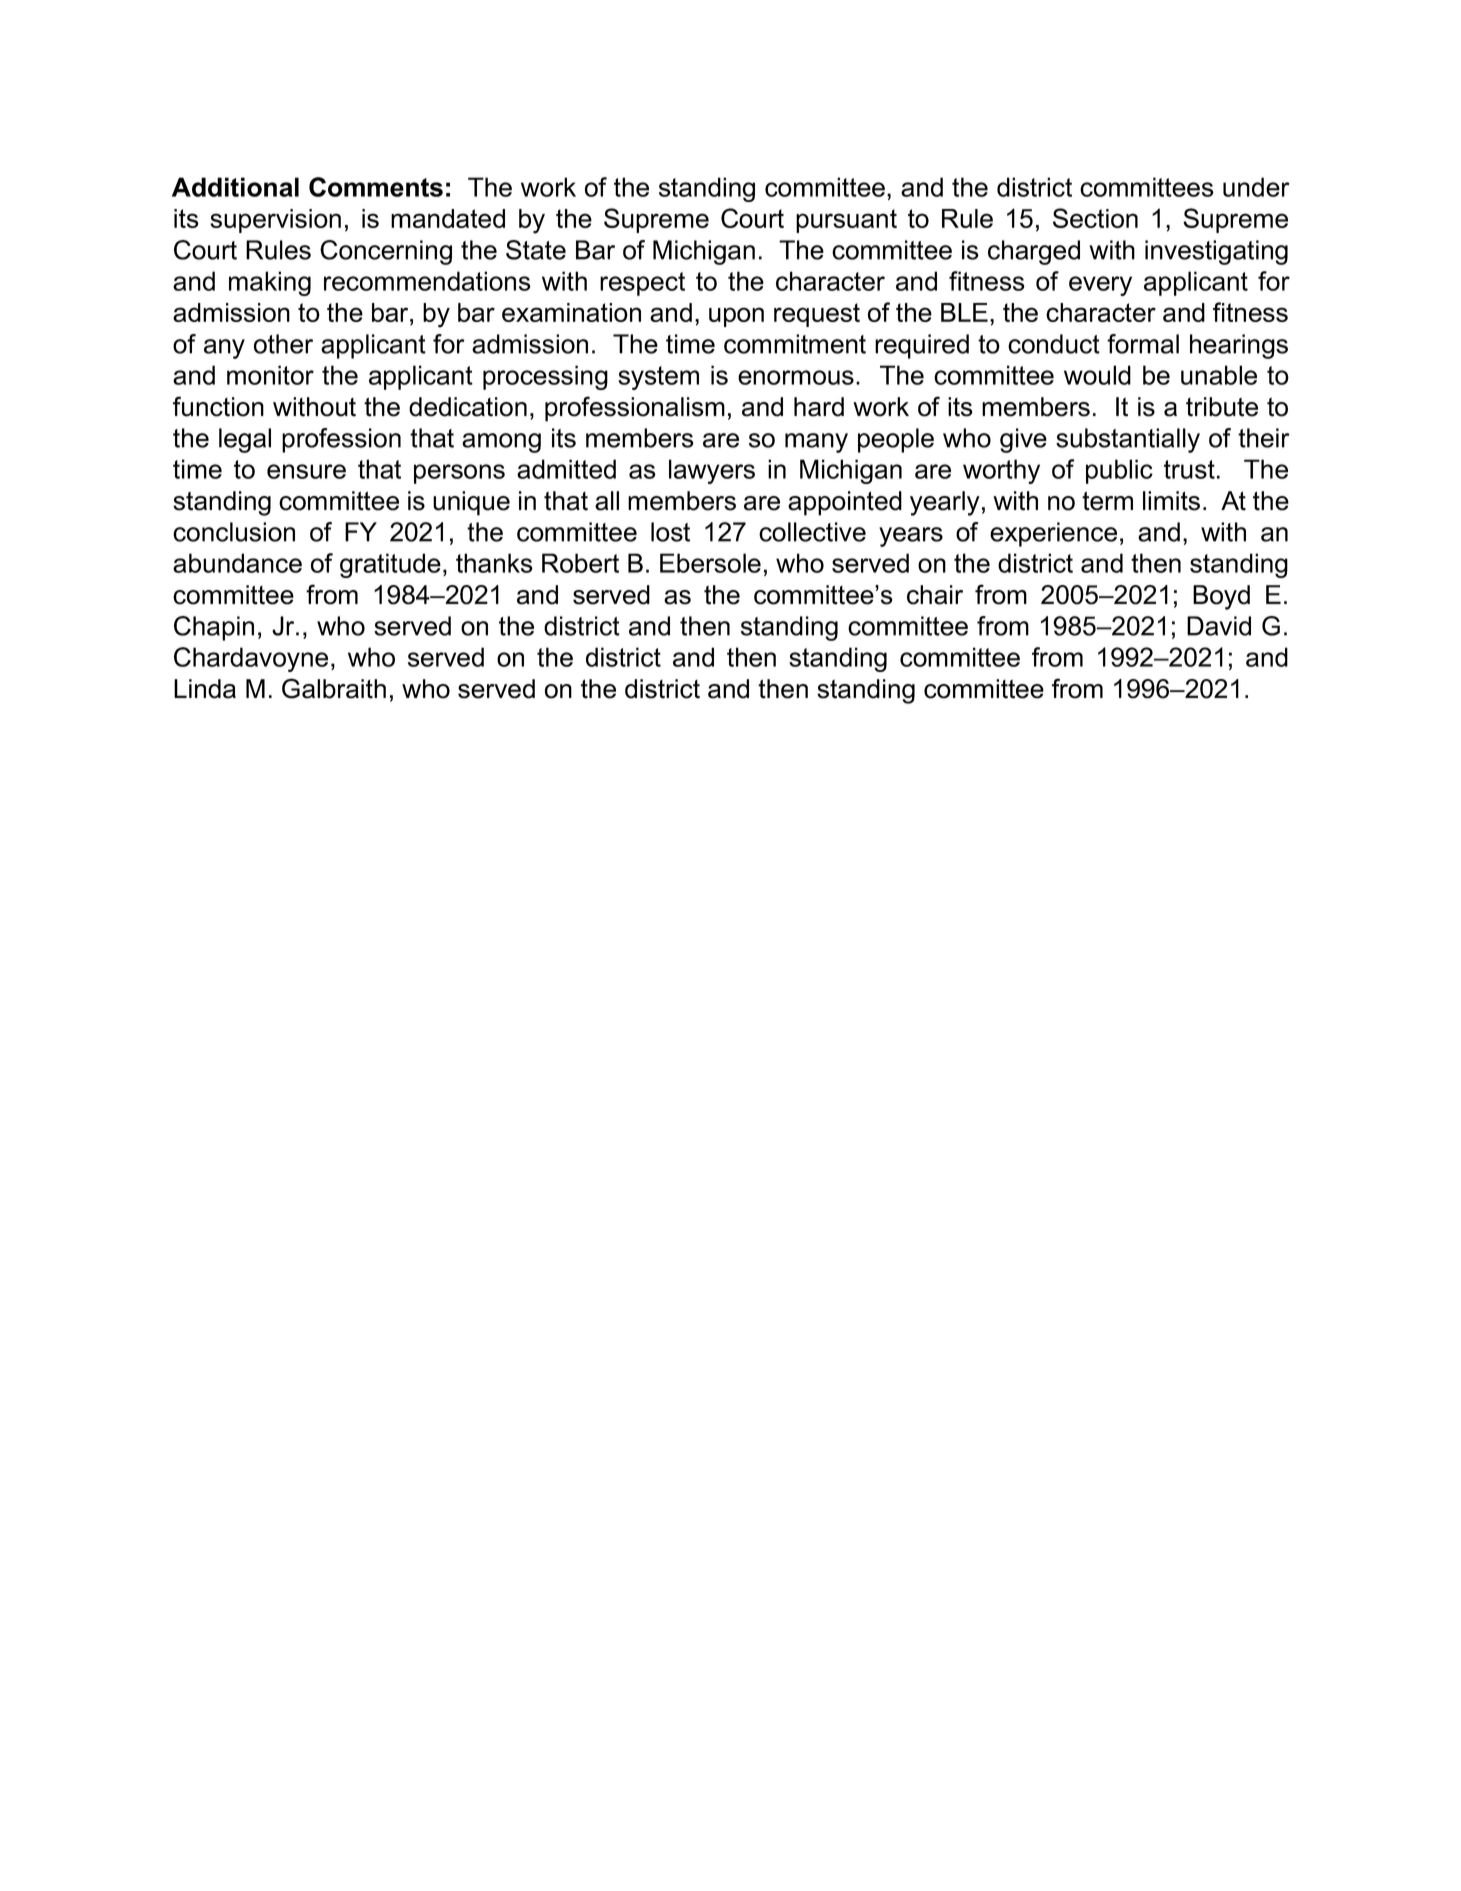 This page has height=1891, width=1461. Describe the element at coordinates (245, 440) in the page. I see `legal` at that location.
